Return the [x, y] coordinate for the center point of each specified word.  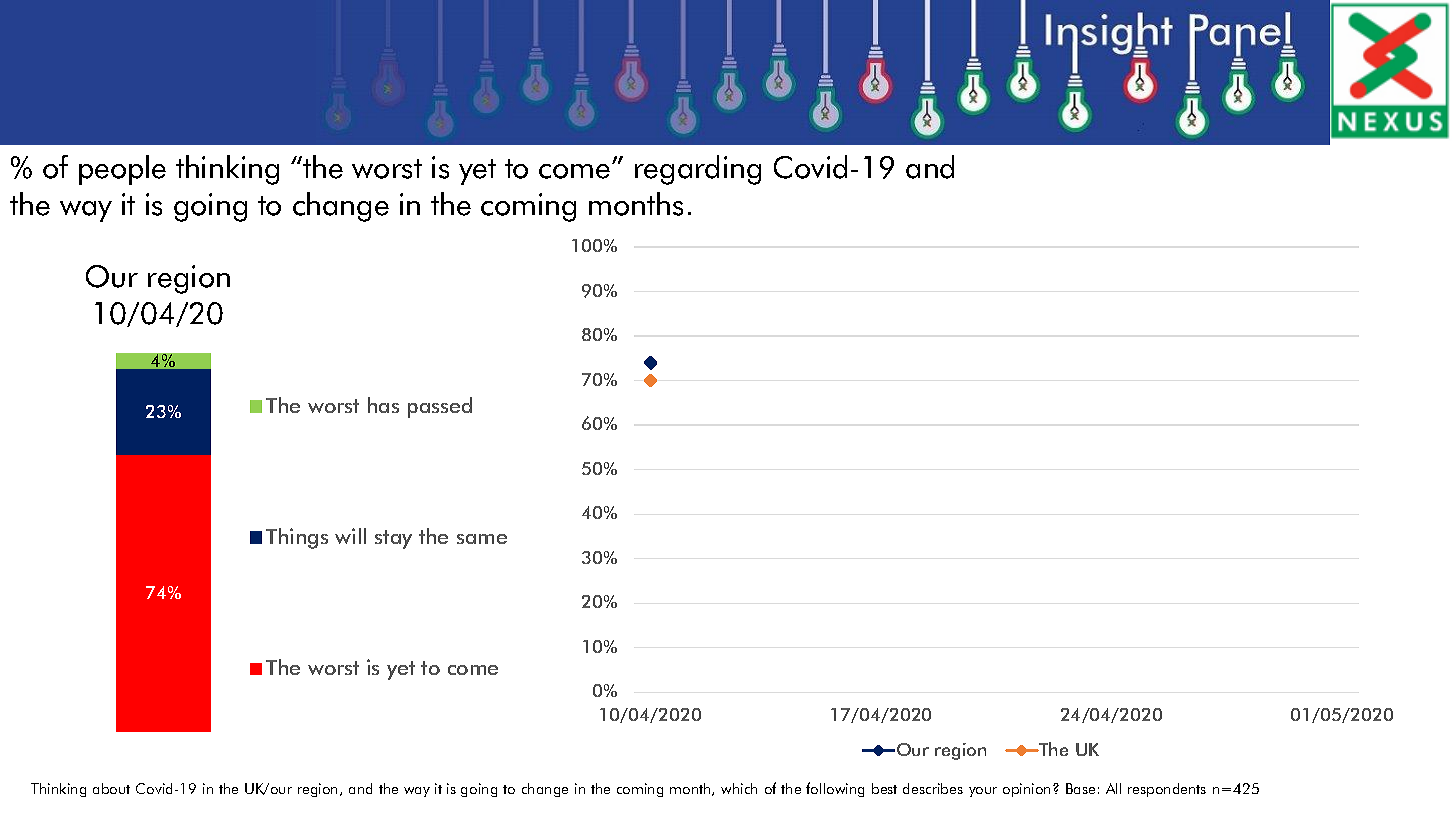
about [111, 788]
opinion [1028, 790]
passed [440, 407]
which [739, 788]
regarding [698, 170]
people [122, 170]
